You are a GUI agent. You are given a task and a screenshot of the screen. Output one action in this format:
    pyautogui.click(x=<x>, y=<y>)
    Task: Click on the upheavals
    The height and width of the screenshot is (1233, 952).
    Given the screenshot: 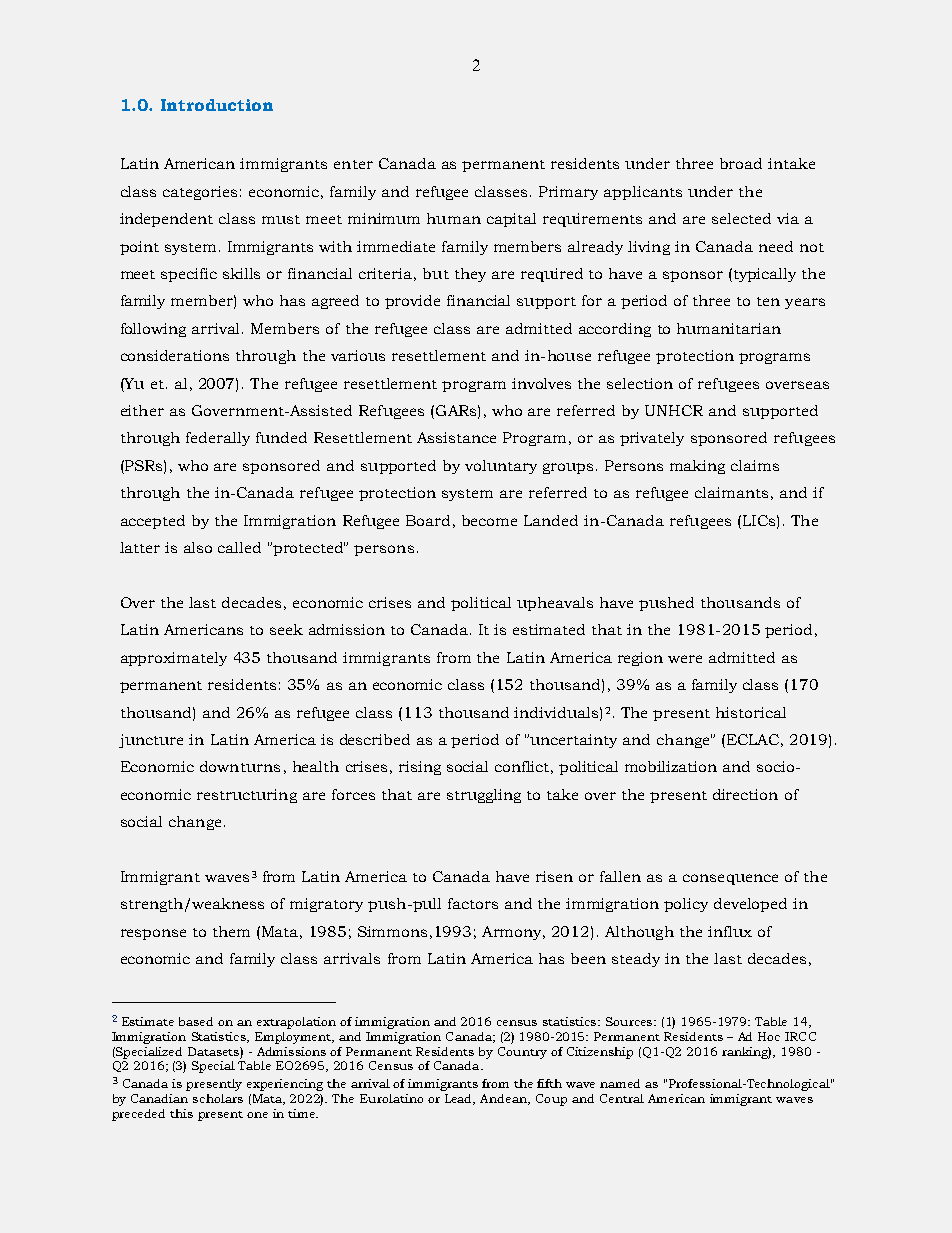 What is the action you would take?
    pyautogui.click(x=555, y=604)
